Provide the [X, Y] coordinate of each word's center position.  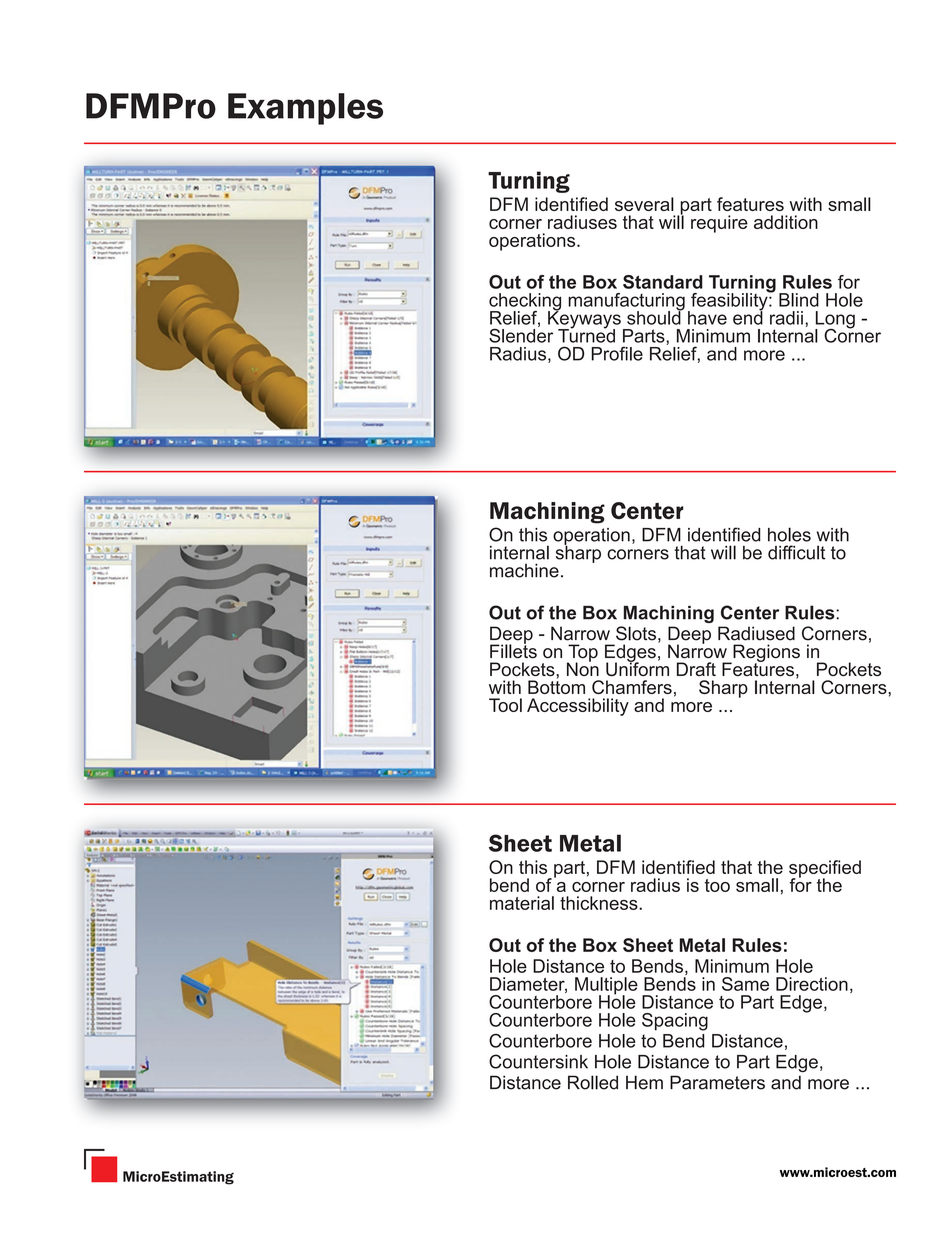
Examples [305, 109]
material [522, 903]
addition [786, 222]
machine [524, 570]
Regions [765, 654]
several [644, 204]
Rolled [593, 1082]
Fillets [513, 650]
